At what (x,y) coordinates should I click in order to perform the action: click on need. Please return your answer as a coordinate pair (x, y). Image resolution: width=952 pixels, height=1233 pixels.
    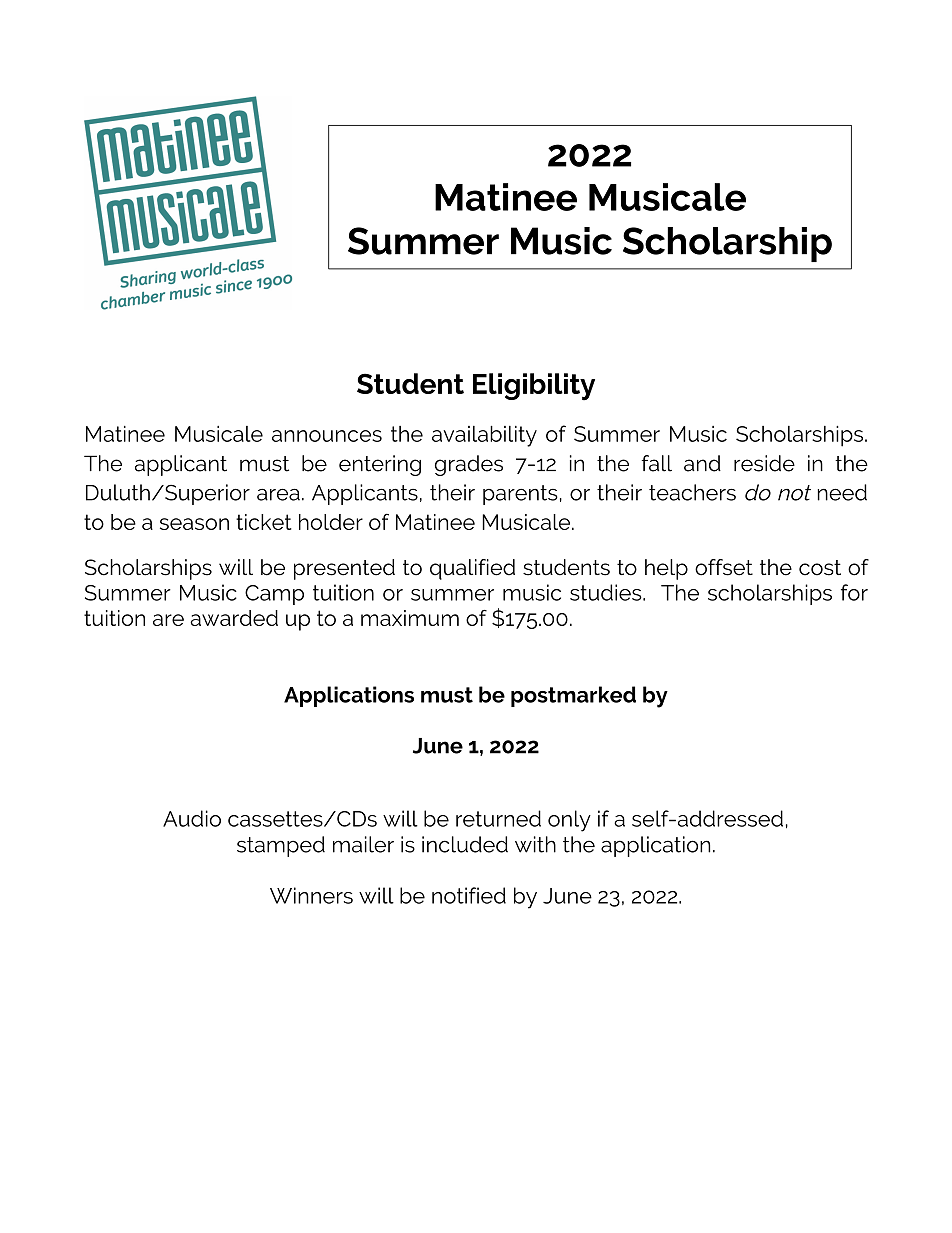
    Looking at the image, I should click on (842, 492).
